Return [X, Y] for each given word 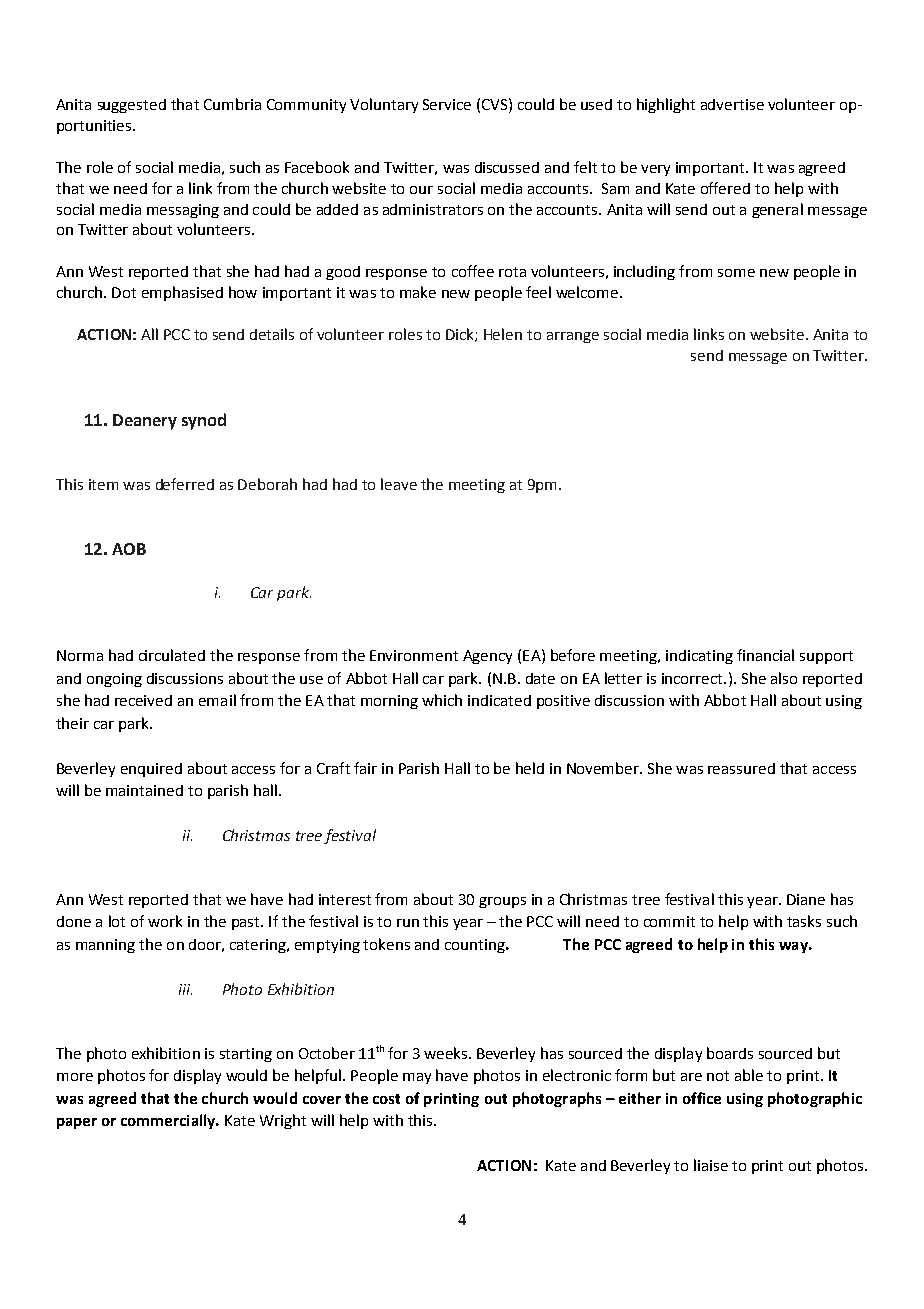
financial [765, 655]
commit [669, 921]
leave [399, 484]
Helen [503, 334]
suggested [132, 106]
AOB [129, 549]
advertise [732, 104]
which [442, 700]
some [736, 273]
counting [476, 946]
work [165, 921]
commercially [169, 1121]
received [143, 700]
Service [447, 104]
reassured [741, 768]
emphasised [182, 293]
